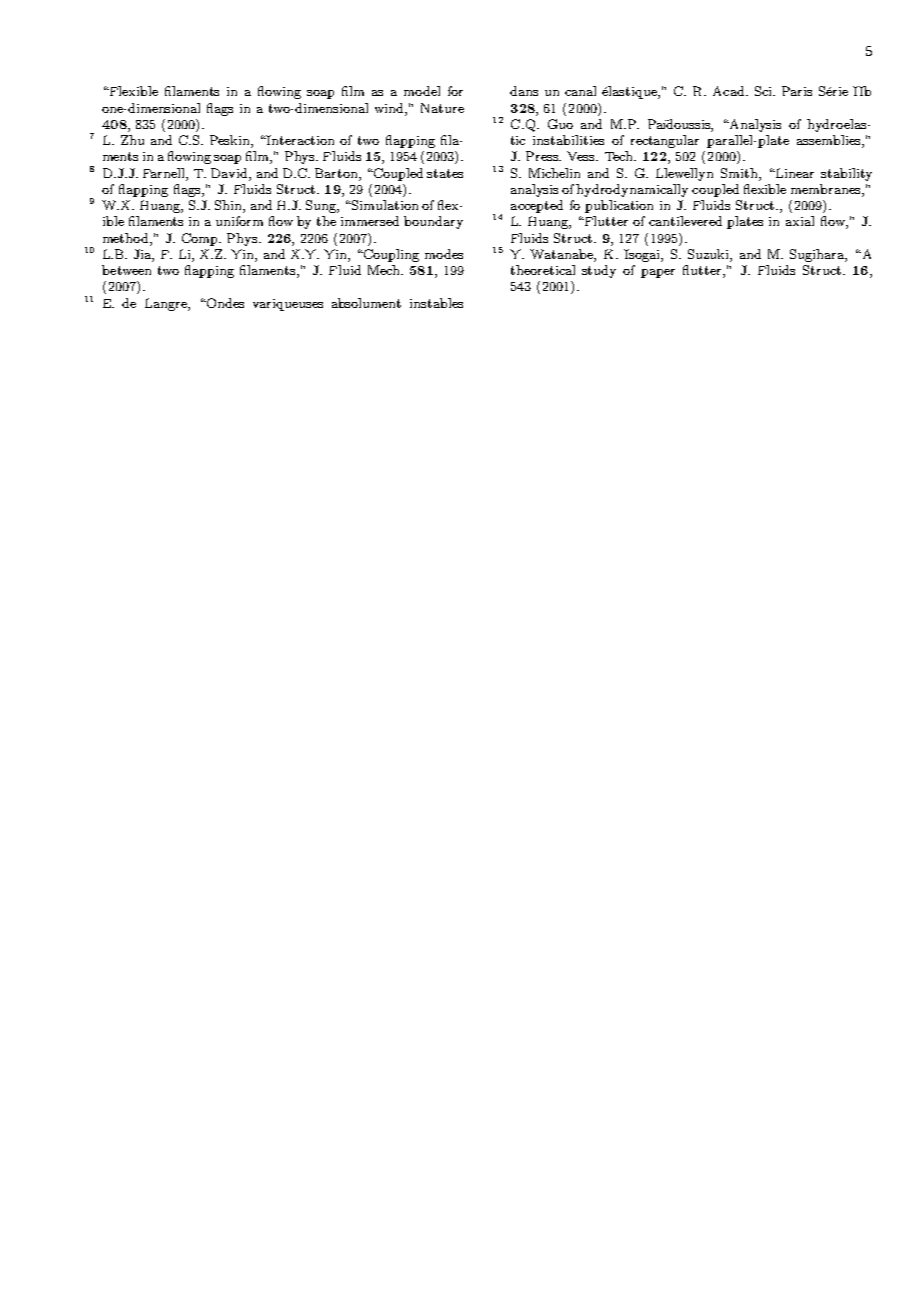  I want to click on paper, so click(658, 273).
